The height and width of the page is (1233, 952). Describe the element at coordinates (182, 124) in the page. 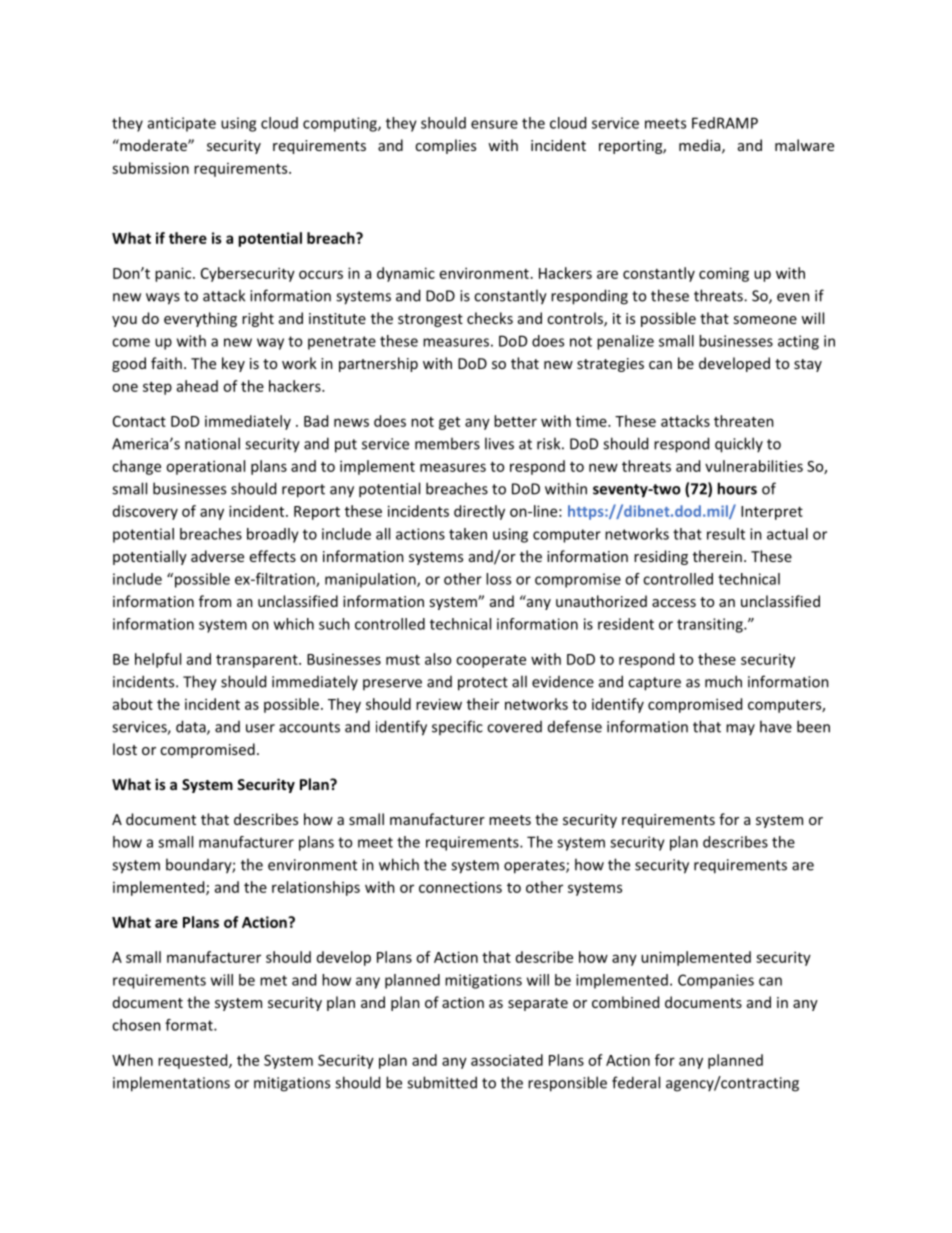

I see `anticipate` at that location.
